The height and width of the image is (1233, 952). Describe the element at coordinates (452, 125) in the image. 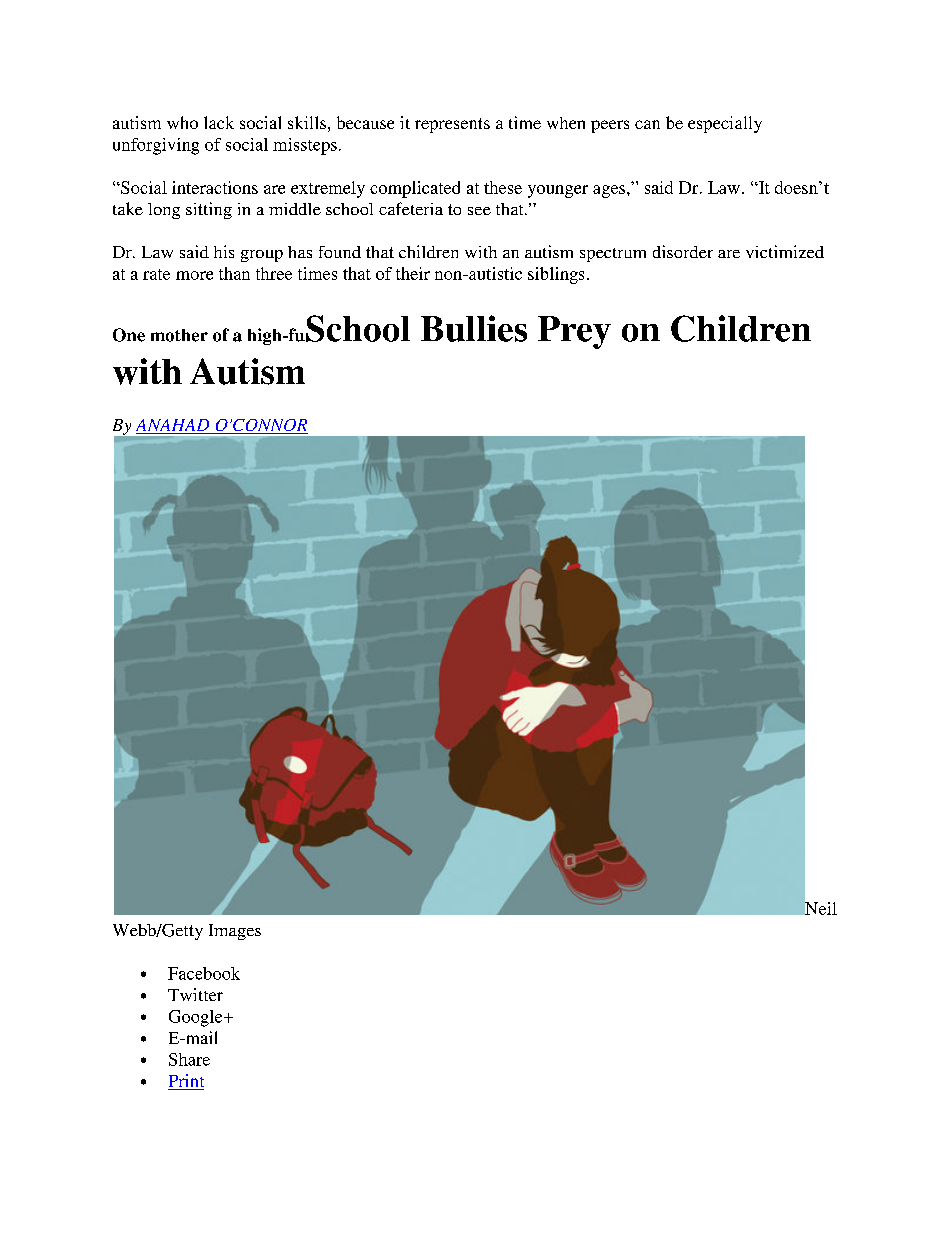

I see `represents` at that location.
